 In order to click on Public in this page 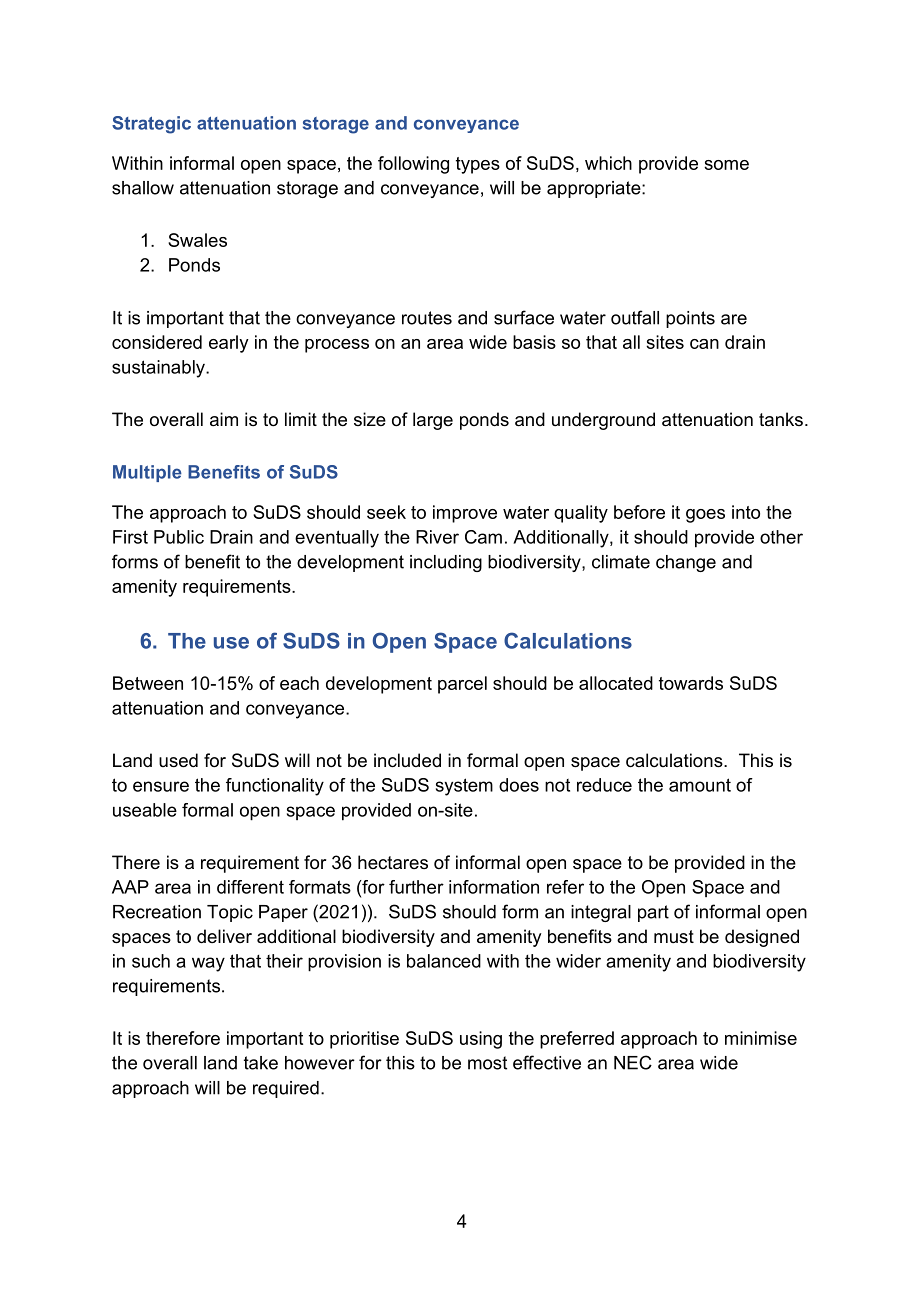, I will do `click(179, 537)`.
